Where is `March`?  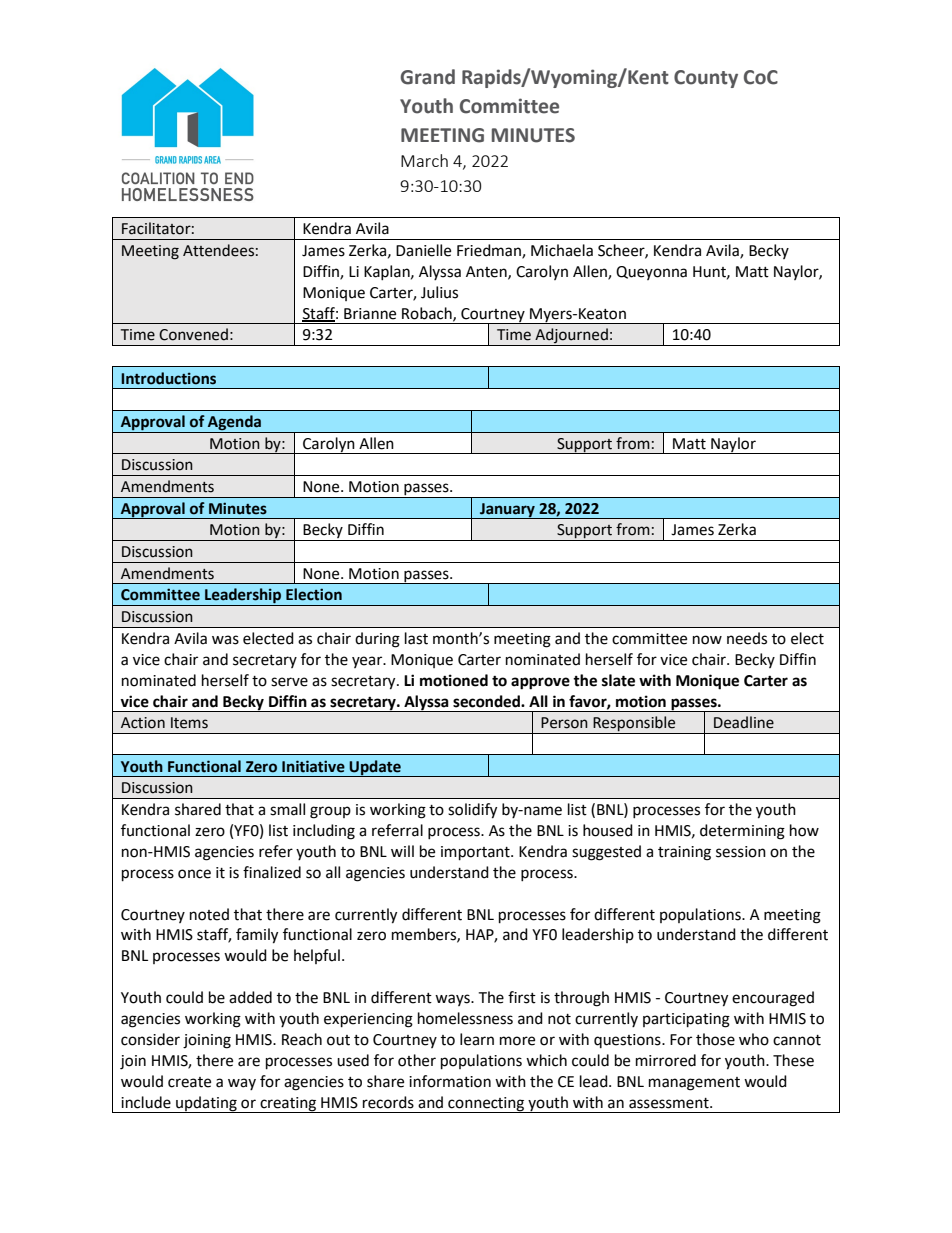 March is located at coordinates (424, 160).
